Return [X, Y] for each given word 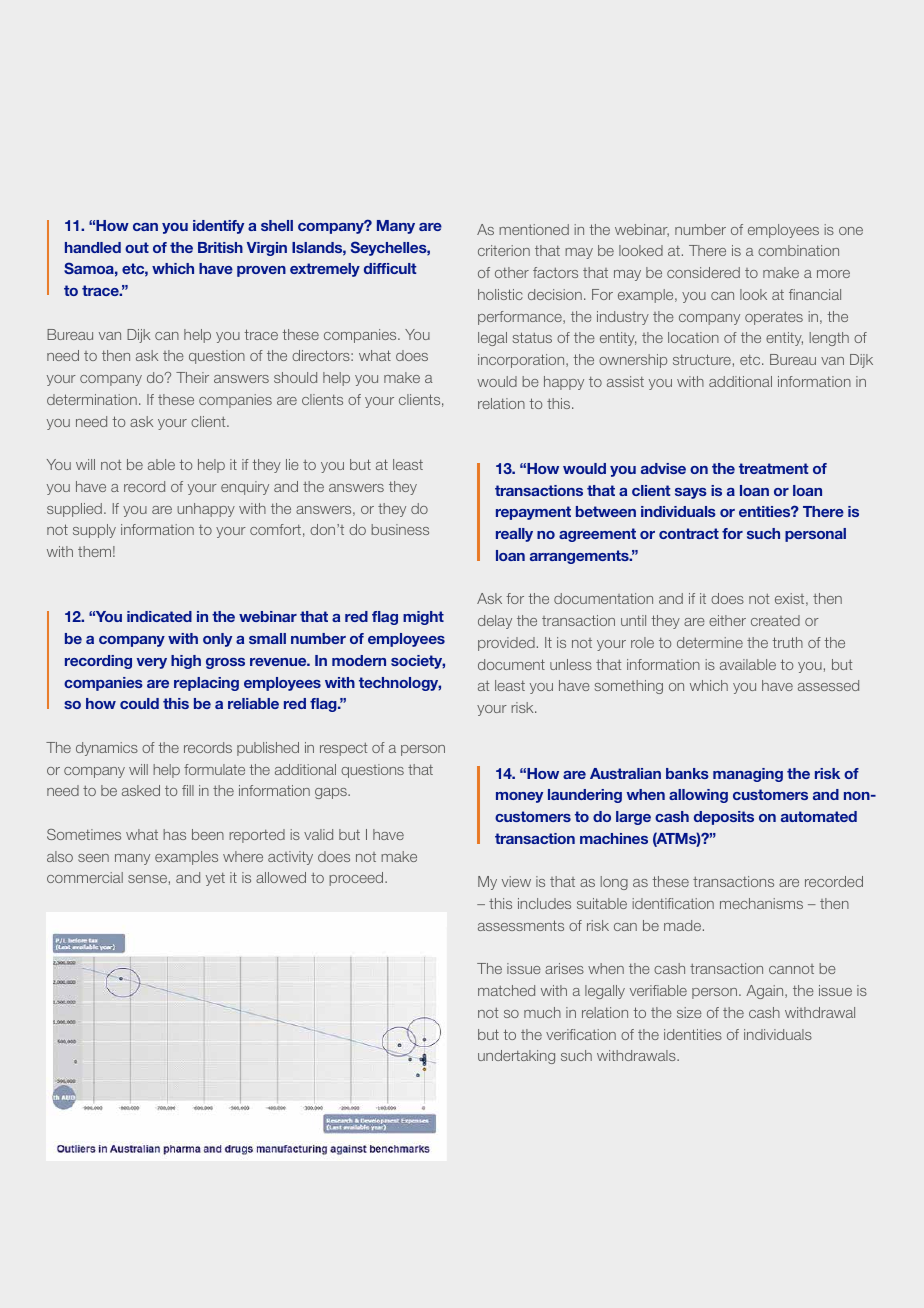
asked [141, 790]
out [137, 247]
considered [703, 272]
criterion [504, 250]
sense [147, 879]
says [691, 493]
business [400, 529]
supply [94, 531]
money [519, 797]
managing [748, 775]
